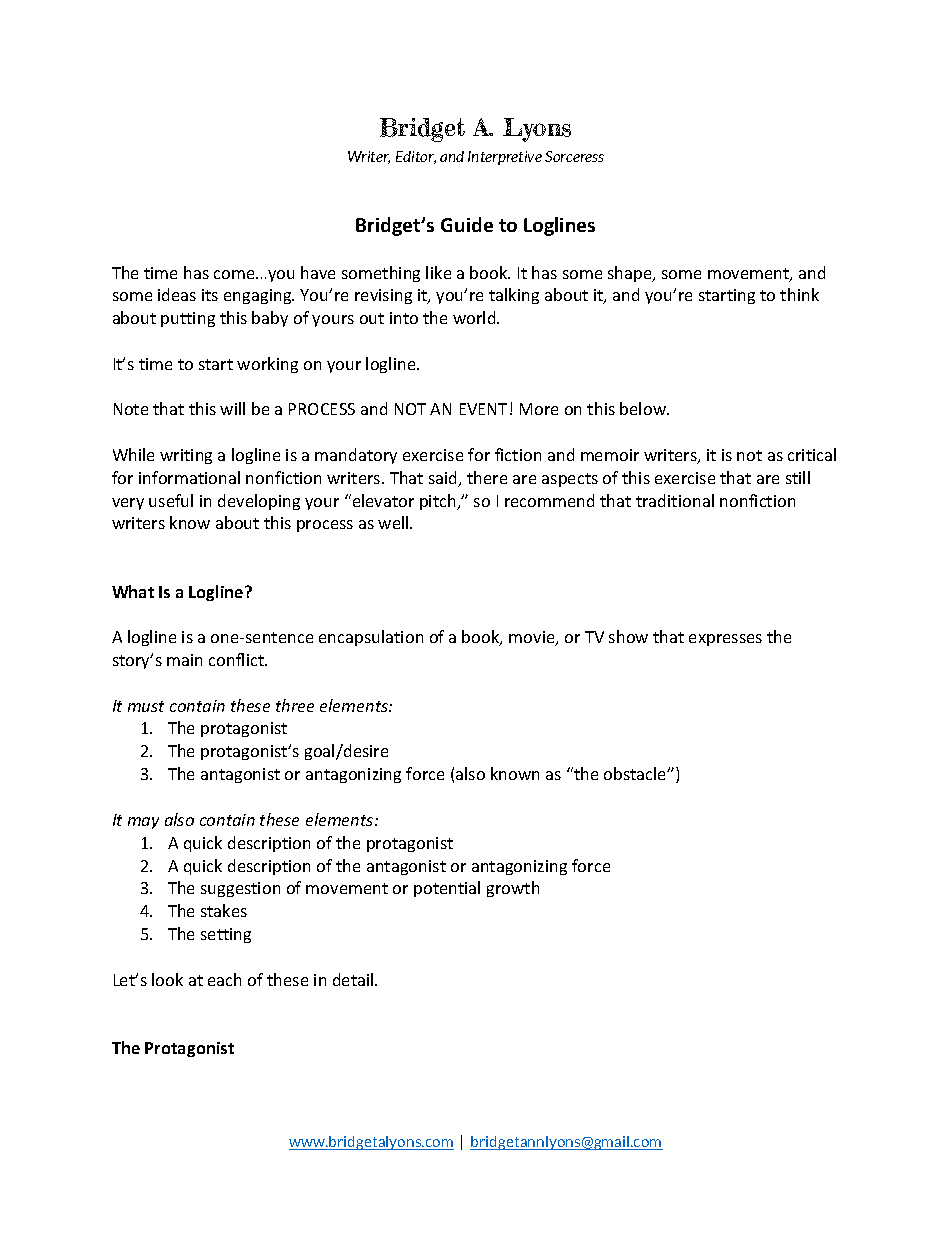 The width and height of the page is (952, 1233). Describe the element at coordinates (226, 935) in the page. I see `setting` at that location.
